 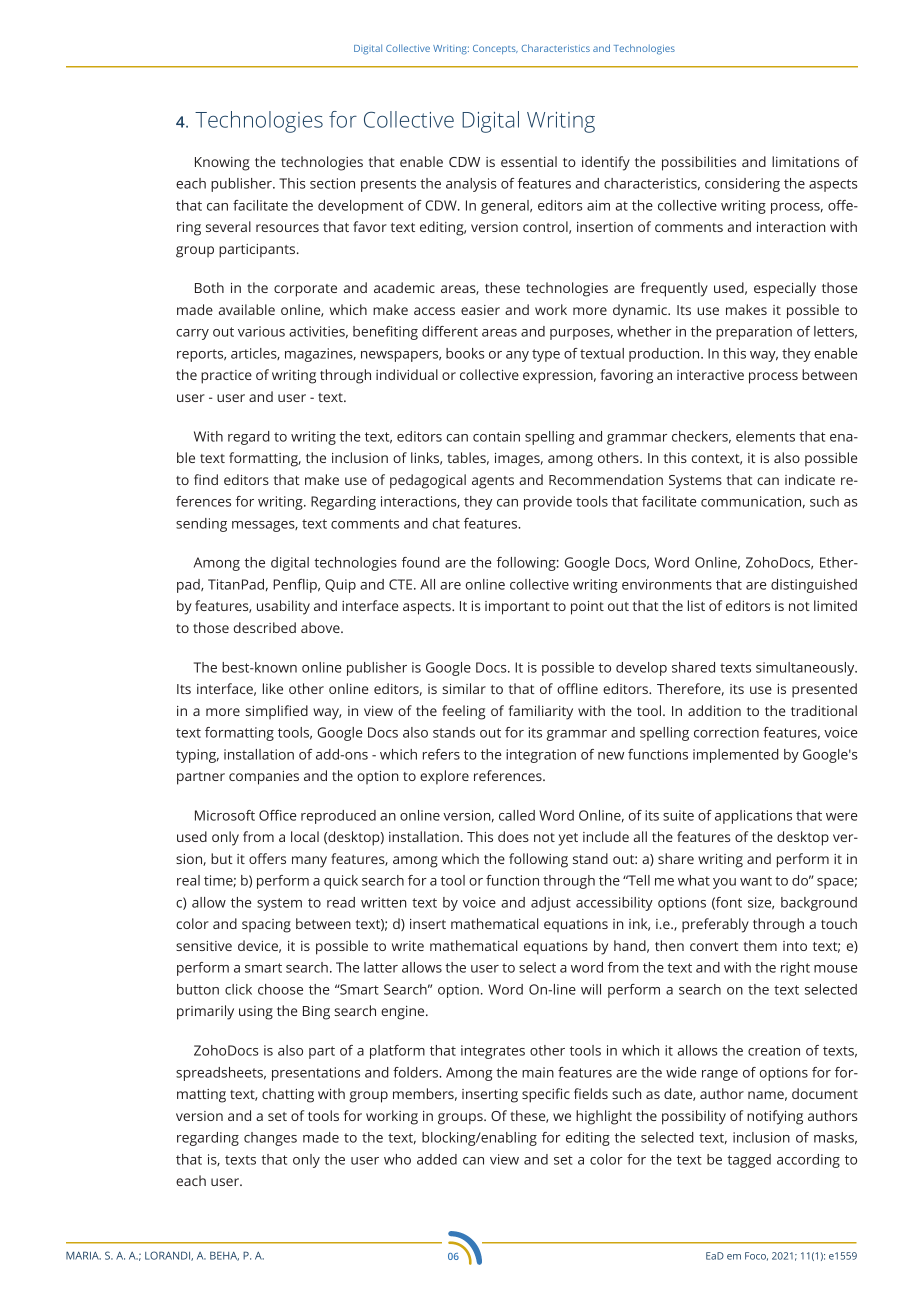 I want to click on important, so click(x=517, y=608).
